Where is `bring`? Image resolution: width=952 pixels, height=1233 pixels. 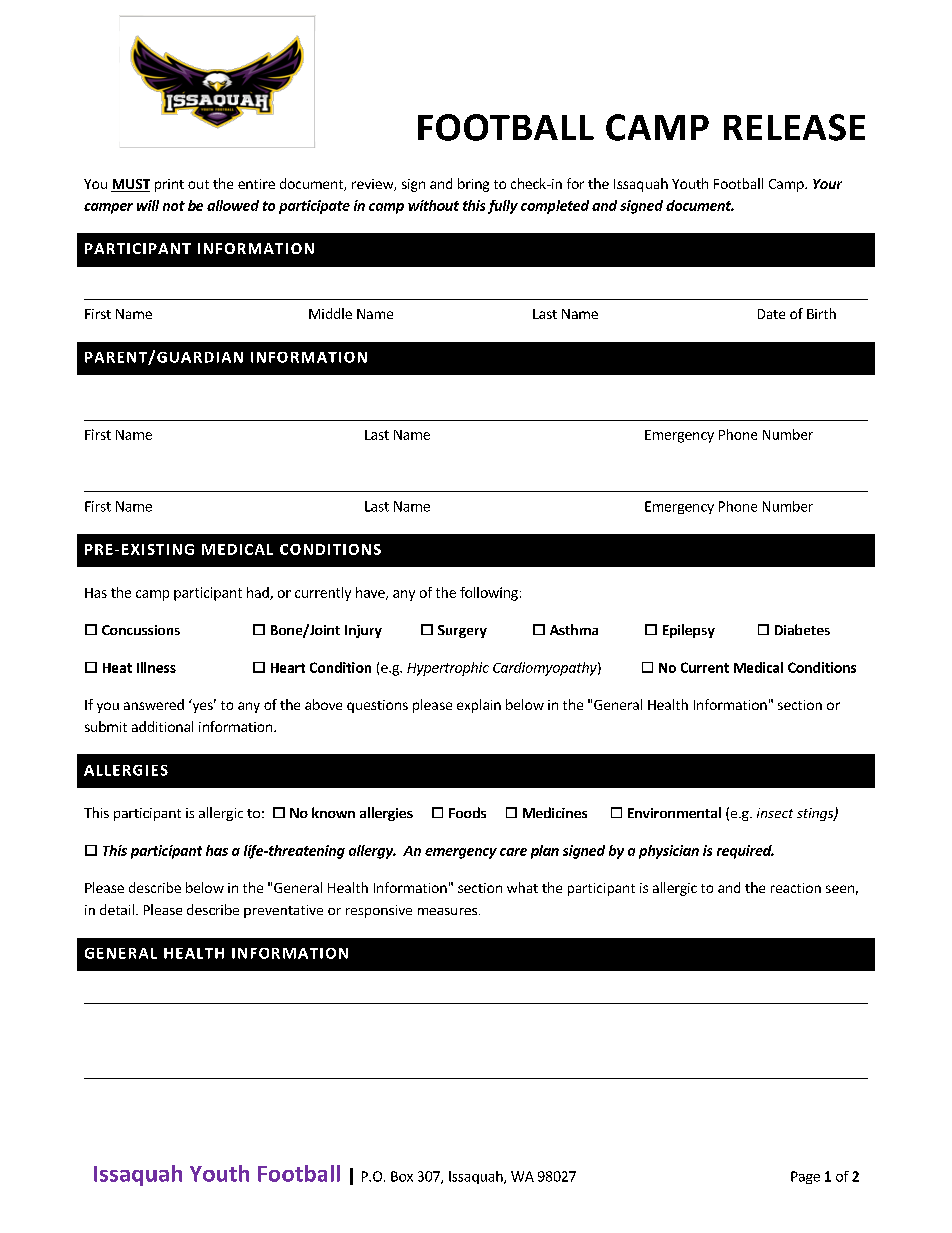 bring is located at coordinates (473, 185).
